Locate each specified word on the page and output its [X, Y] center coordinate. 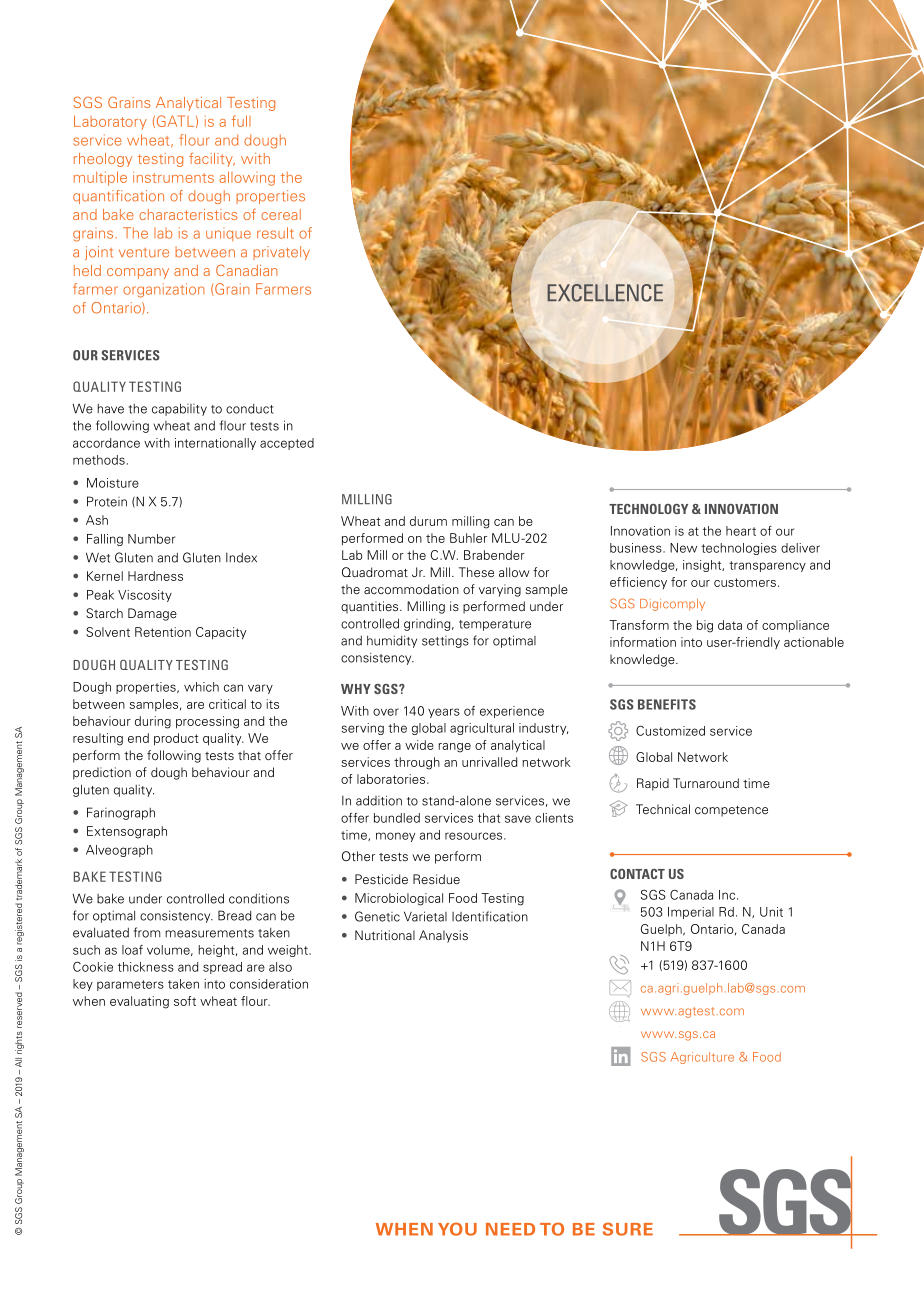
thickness [146, 967]
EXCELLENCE [605, 293]
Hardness [155, 576]
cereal [281, 214]
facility [212, 160]
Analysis [443, 936]
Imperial [691, 913]
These [476, 572]
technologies [739, 549]
